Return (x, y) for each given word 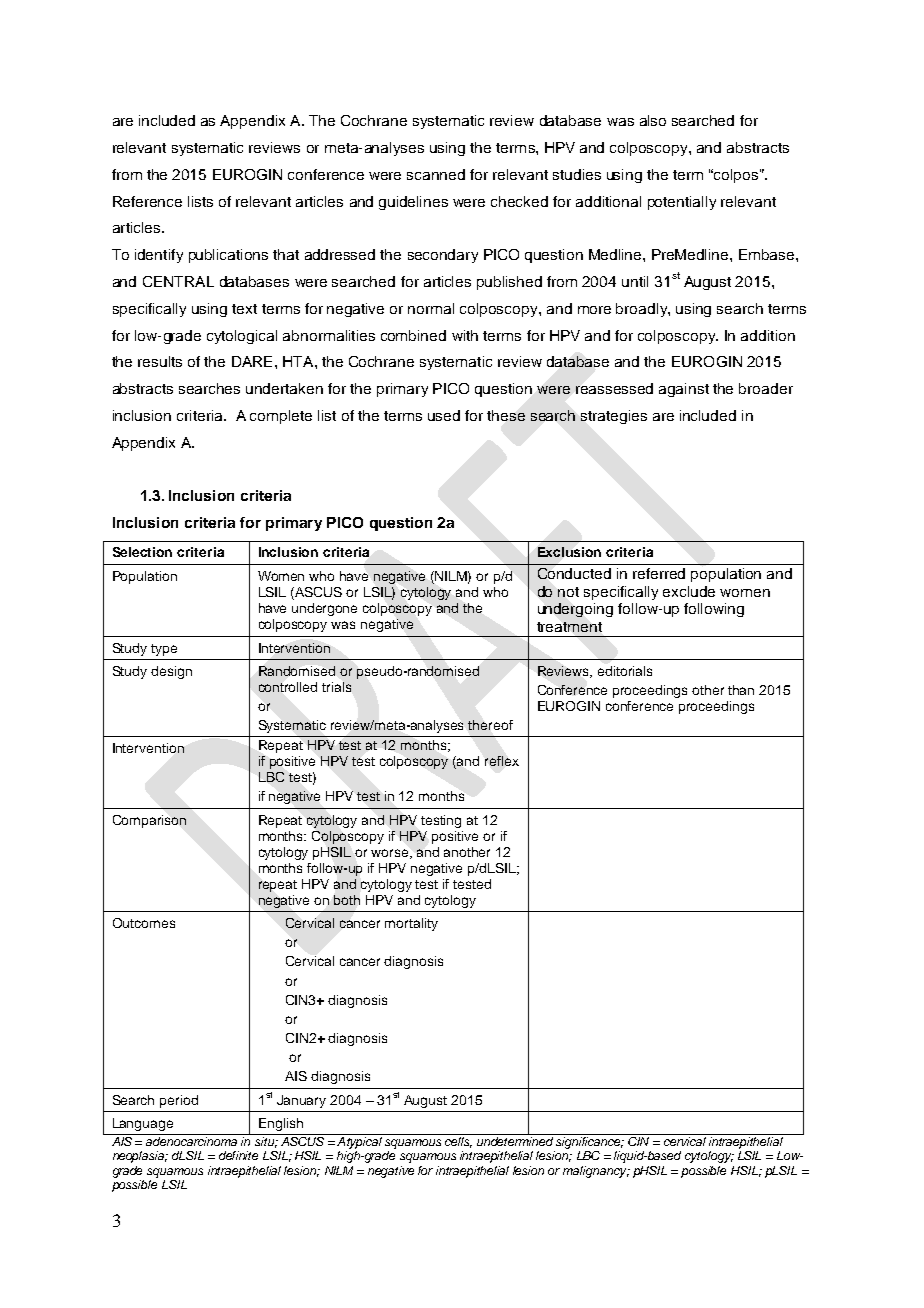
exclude (689, 591)
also (653, 120)
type (164, 650)
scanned (436, 174)
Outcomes (144, 923)
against (684, 390)
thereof (490, 725)
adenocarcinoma (191, 1141)
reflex (502, 761)
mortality (411, 924)
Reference (147, 201)
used (444, 415)
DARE (252, 361)
